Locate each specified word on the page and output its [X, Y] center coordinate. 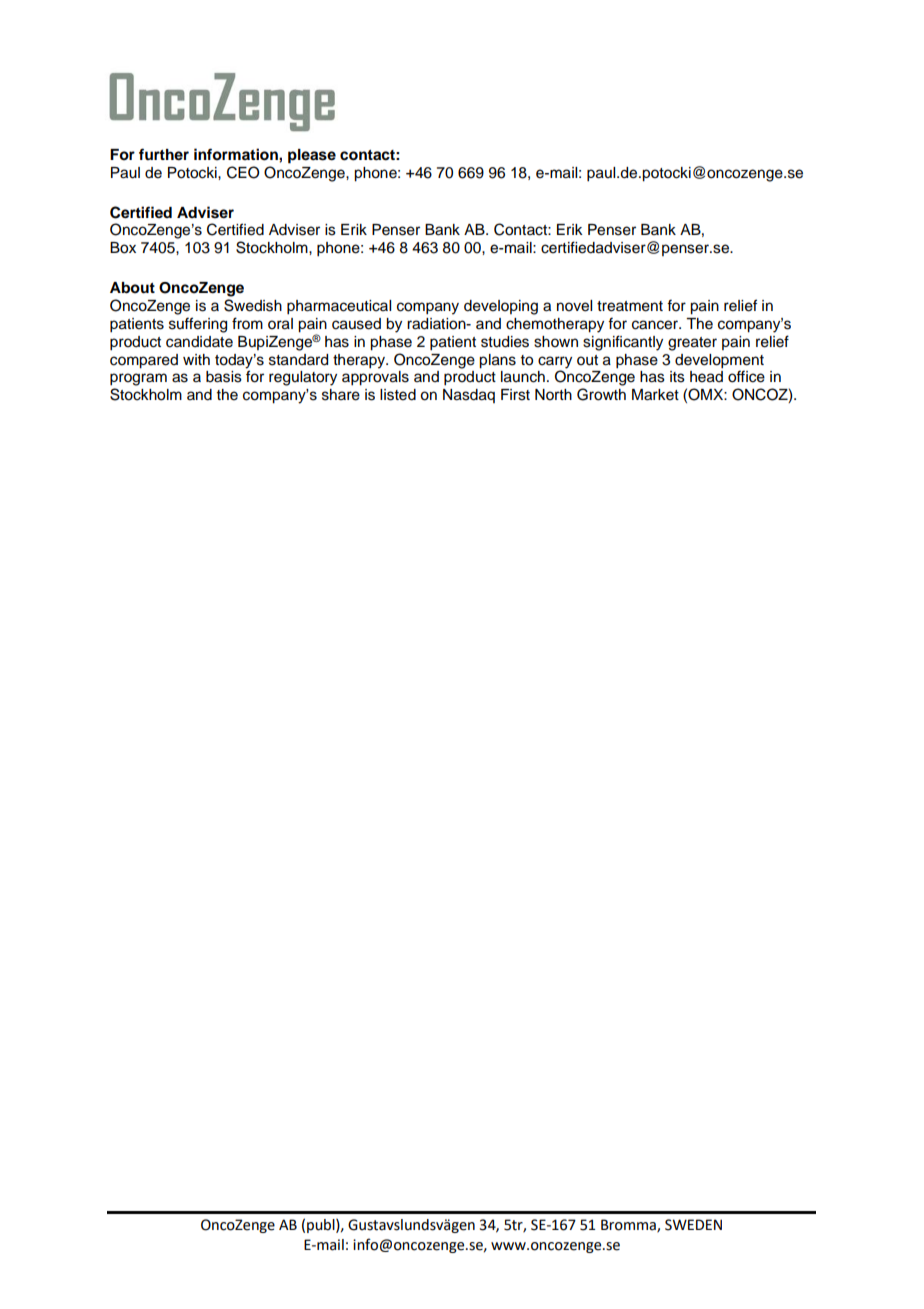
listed [398, 395]
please [312, 156]
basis [224, 377]
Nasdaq [469, 396]
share [341, 395]
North [553, 395]
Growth [601, 394]
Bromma [629, 1225]
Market [655, 395]
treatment [630, 306]
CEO [243, 172]
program [138, 379]
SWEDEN [693, 1225]
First [515, 395]
